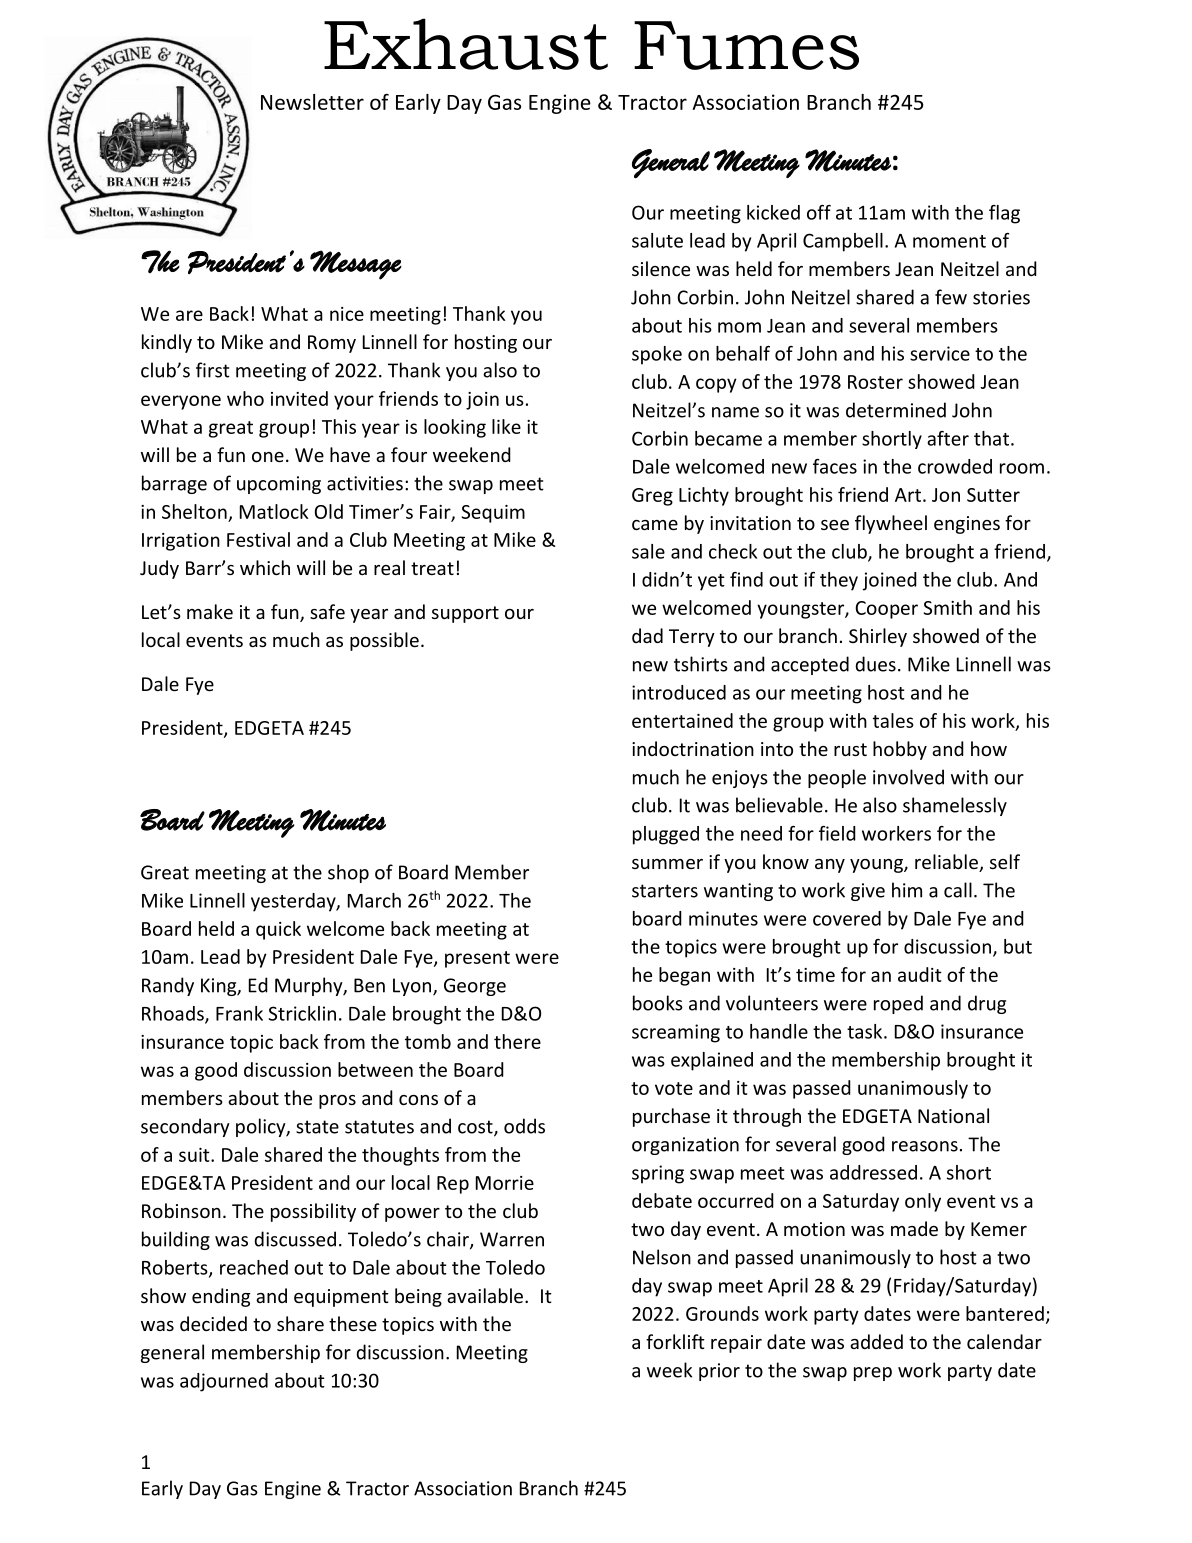  What do you see at coordinates (213, 1323) in the screenshot?
I see `decided` at bounding box center [213, 1323].
